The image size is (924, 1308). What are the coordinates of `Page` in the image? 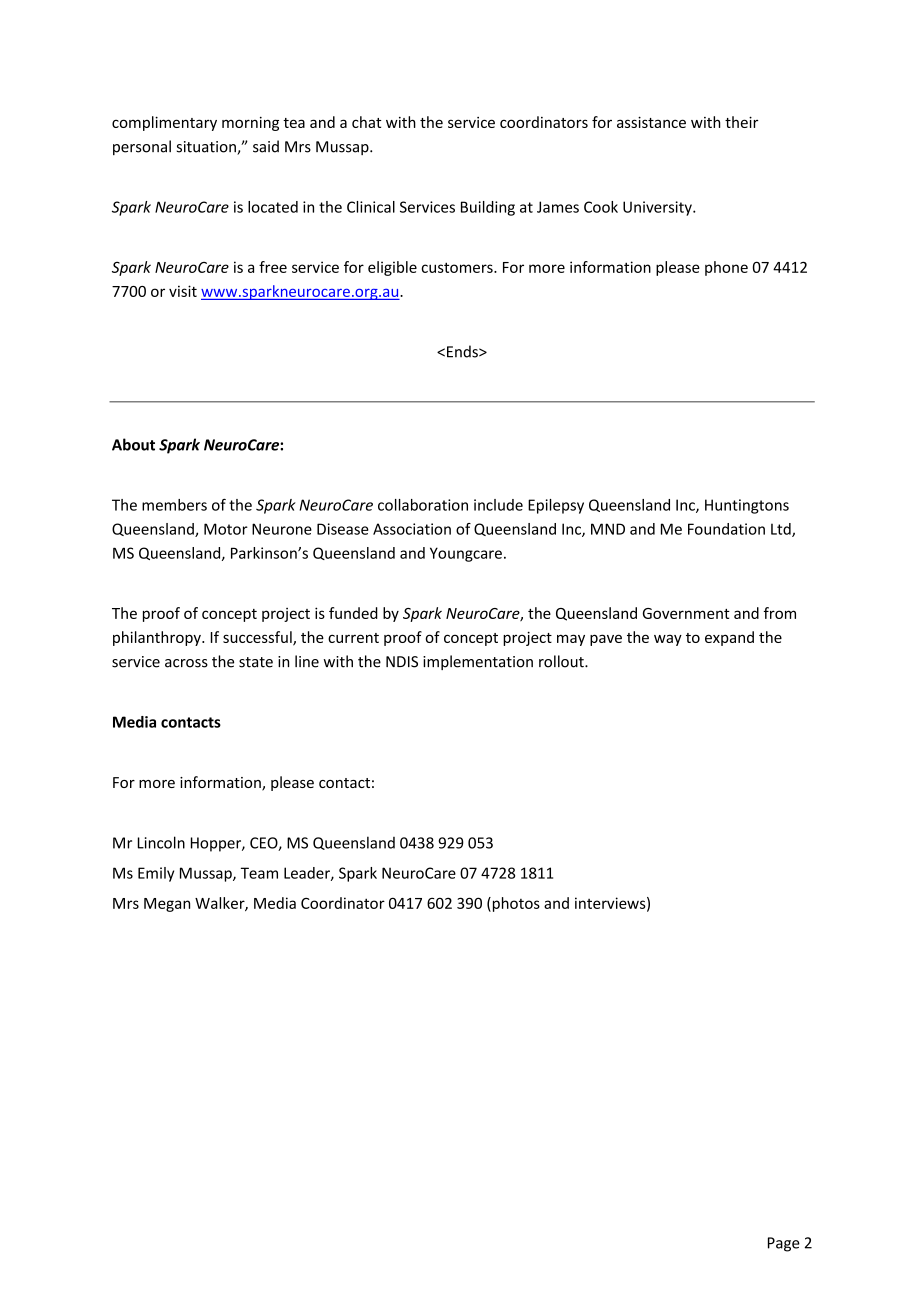 It's located at (784, 1244).
